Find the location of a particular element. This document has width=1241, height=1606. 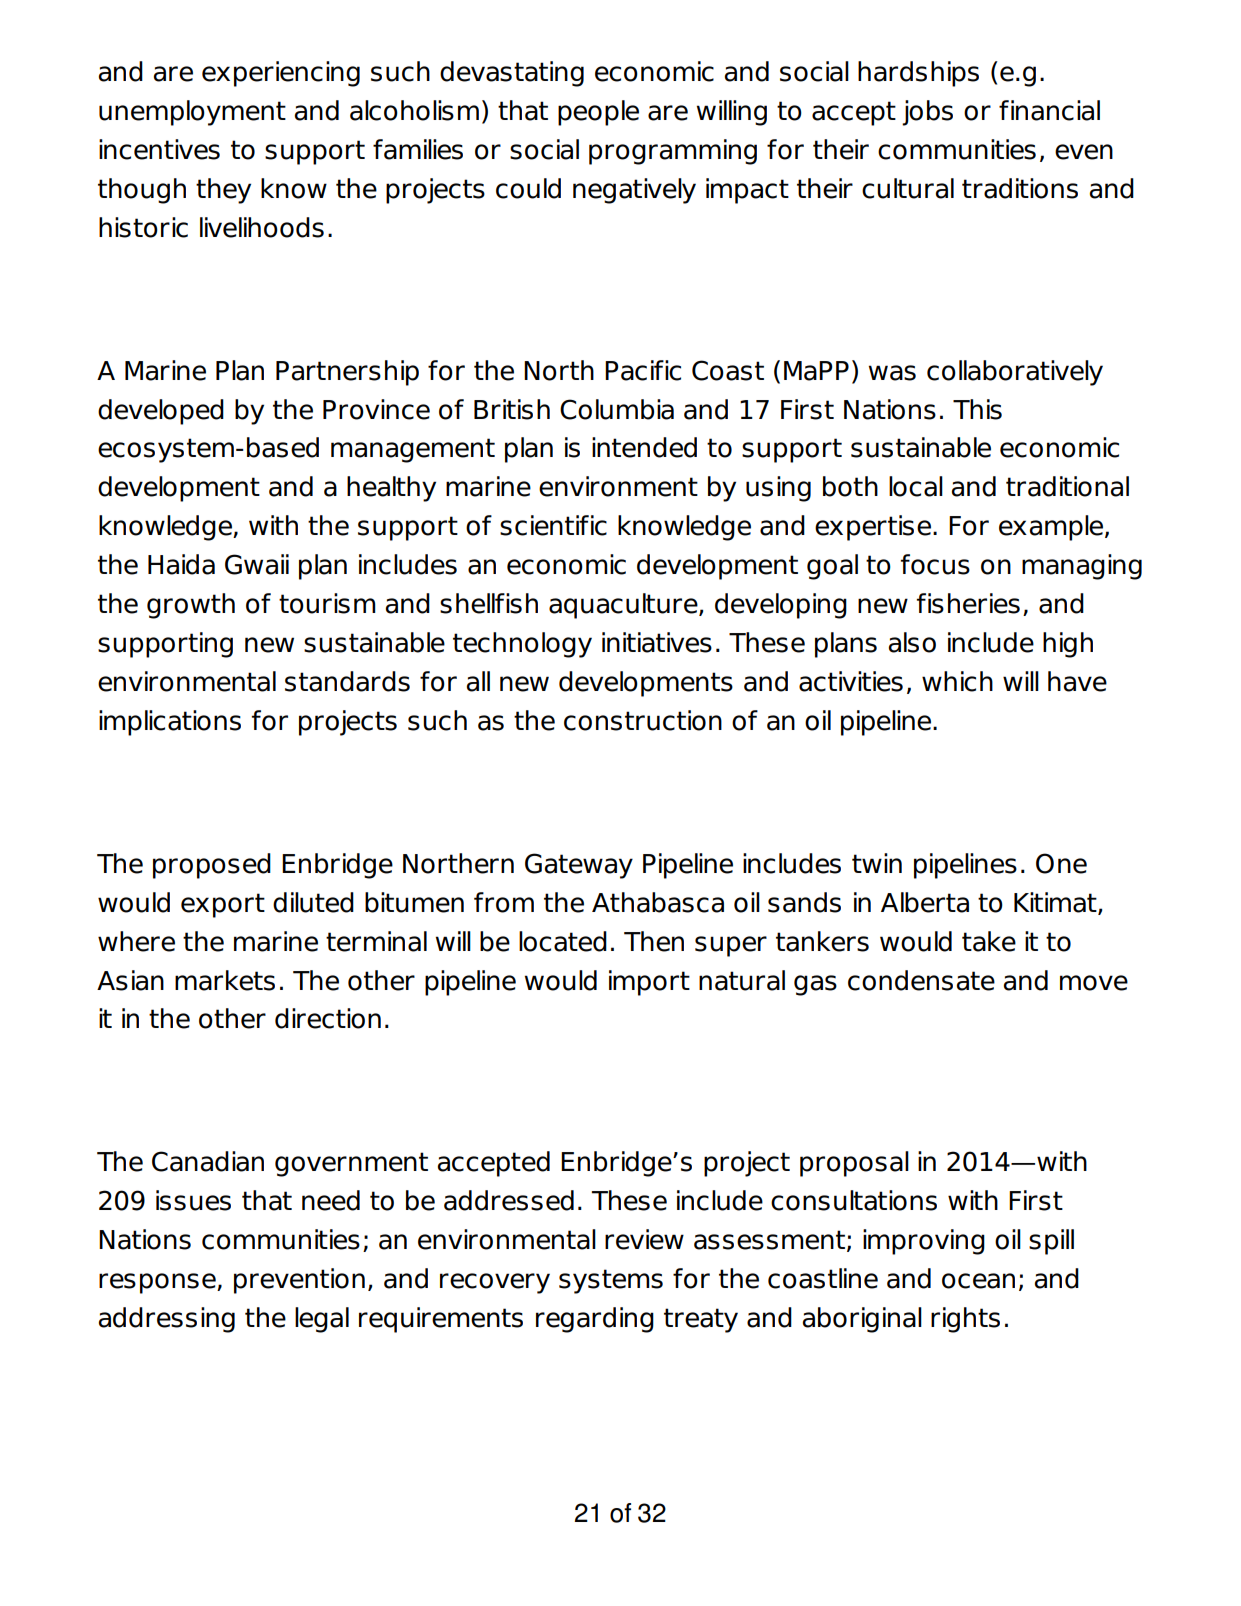

condensate is located at coordinates (921, 980).
